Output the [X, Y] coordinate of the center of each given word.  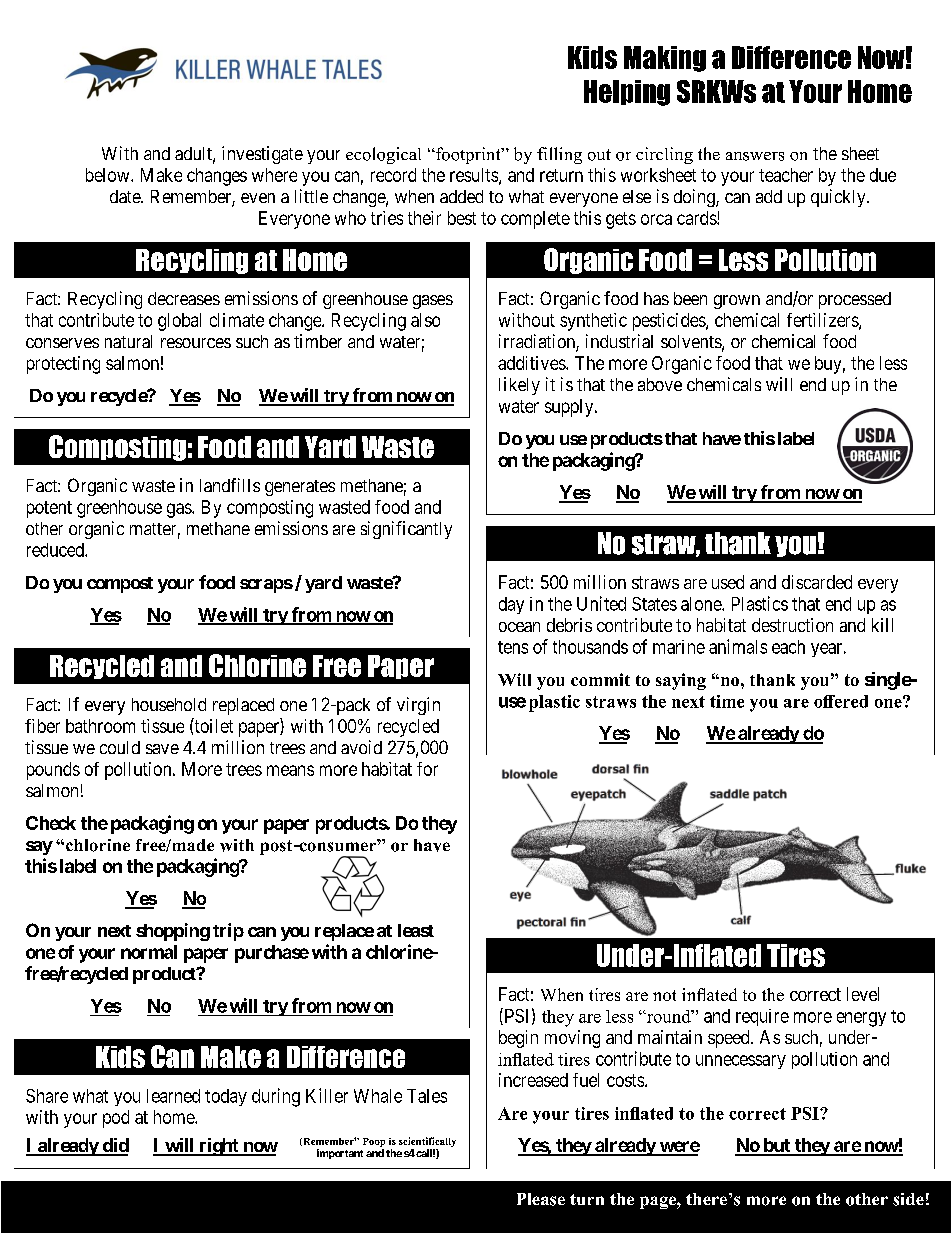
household [169, 704]
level [863, 994]
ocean [519, 627]
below [109, 175]
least [416, 930]
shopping [173, 932]
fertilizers [823, 321]
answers [755, 156]
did [114, 1146]
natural [128, 341]
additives [532, 363]
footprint [468, 155]
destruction [792, 625]
